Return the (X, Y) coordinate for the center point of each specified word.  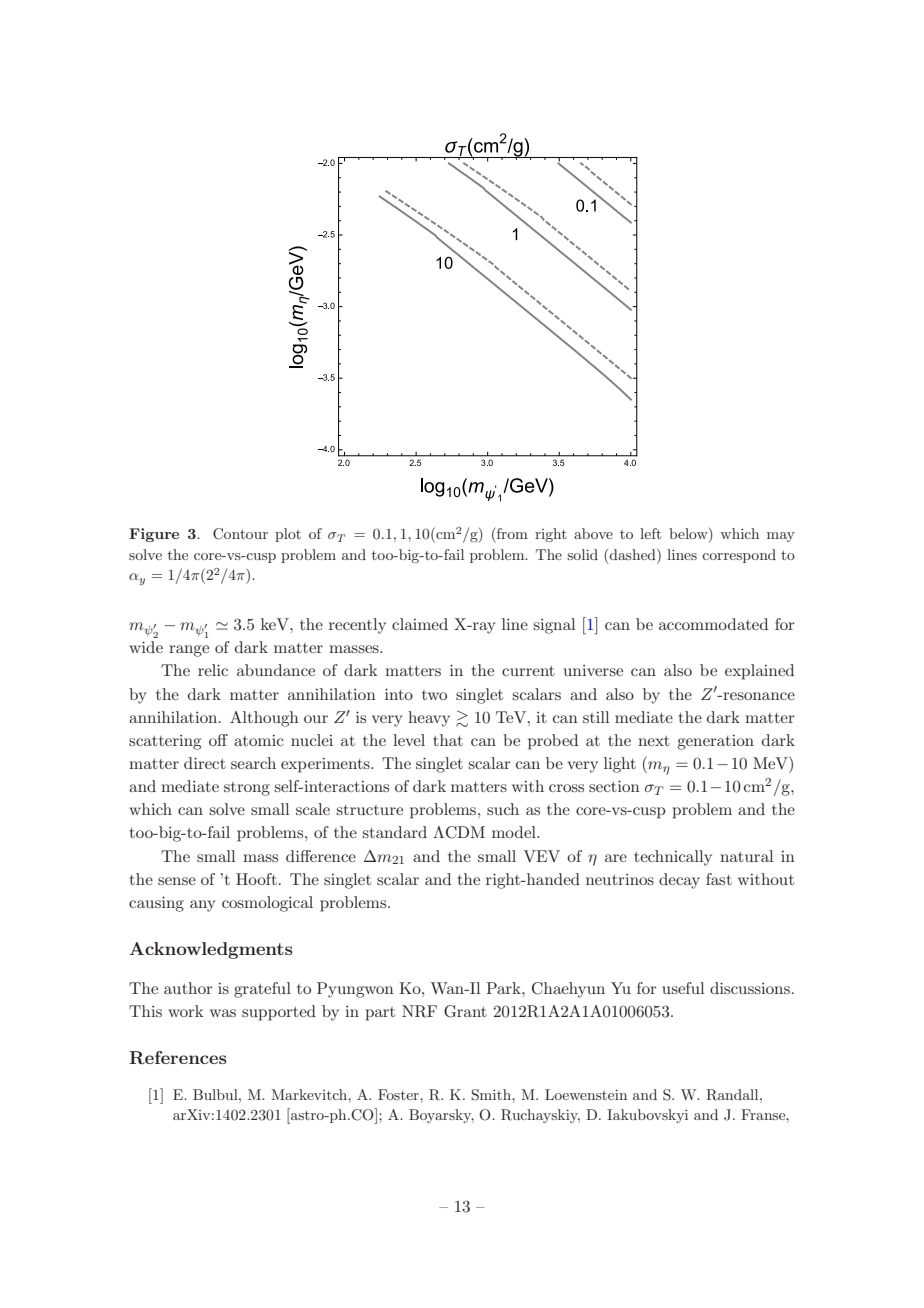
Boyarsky (441, 1116)
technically (673, 858)
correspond (739, 556)
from (511, 533)
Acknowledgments (211, 950)
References (178, 1057)
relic (213, 670)
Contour (240, 534)
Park (504, 988)
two (434, 695)
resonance (758, 696)
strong (247, 789)
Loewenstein (586, 1094)
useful (683, 988)
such (503, 809)
